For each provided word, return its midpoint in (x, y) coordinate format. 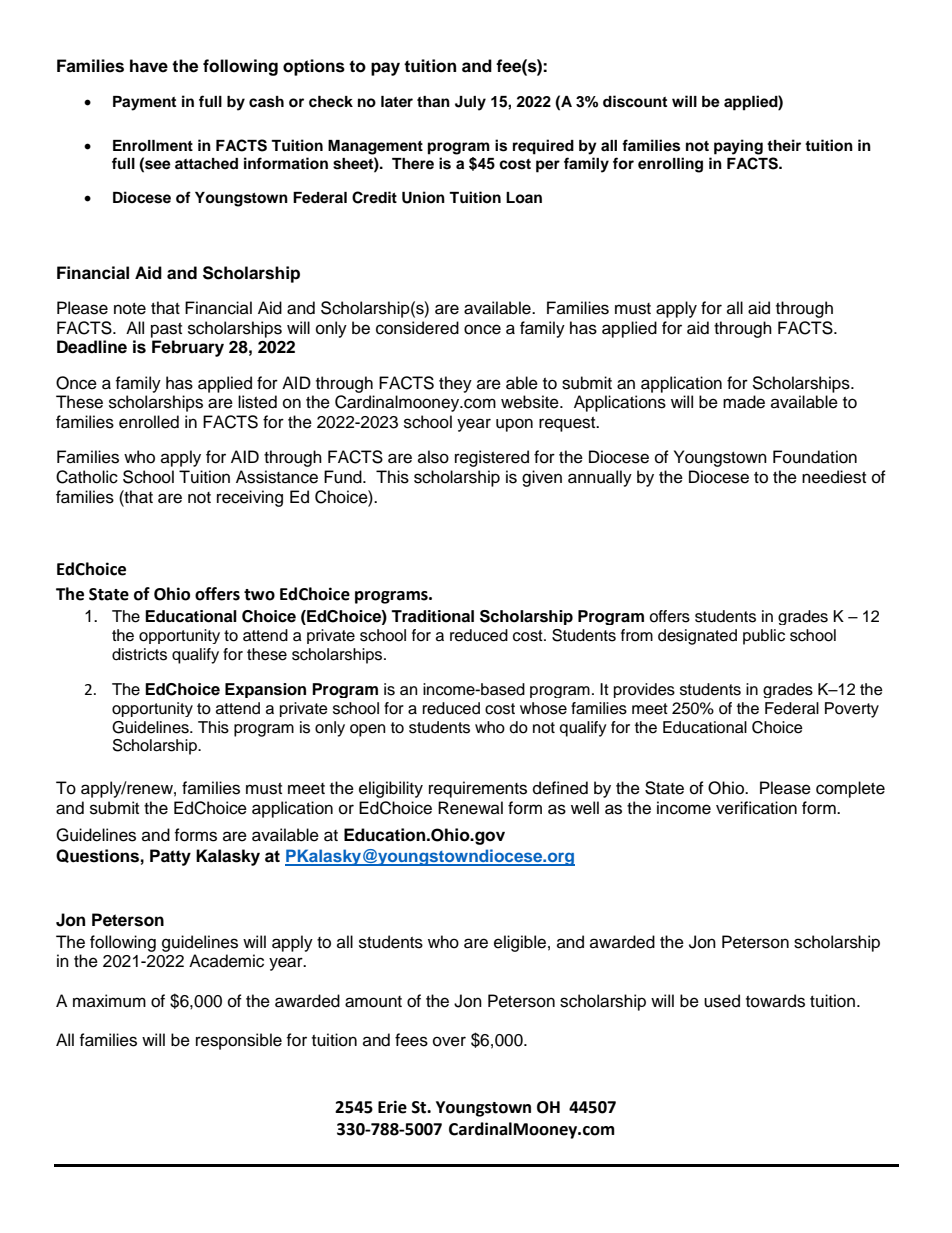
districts (139, 654)
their (784, 145)
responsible (239, 1041)
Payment (144, 103)
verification (756, 808)
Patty (170, 857)
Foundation (815, 457)
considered (417, 328)
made (744, 402)
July (470, 103)
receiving (250, 498)
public (764, 637)
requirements (478, 789)
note (130, 309)
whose (543, 708)
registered (492, 458)
